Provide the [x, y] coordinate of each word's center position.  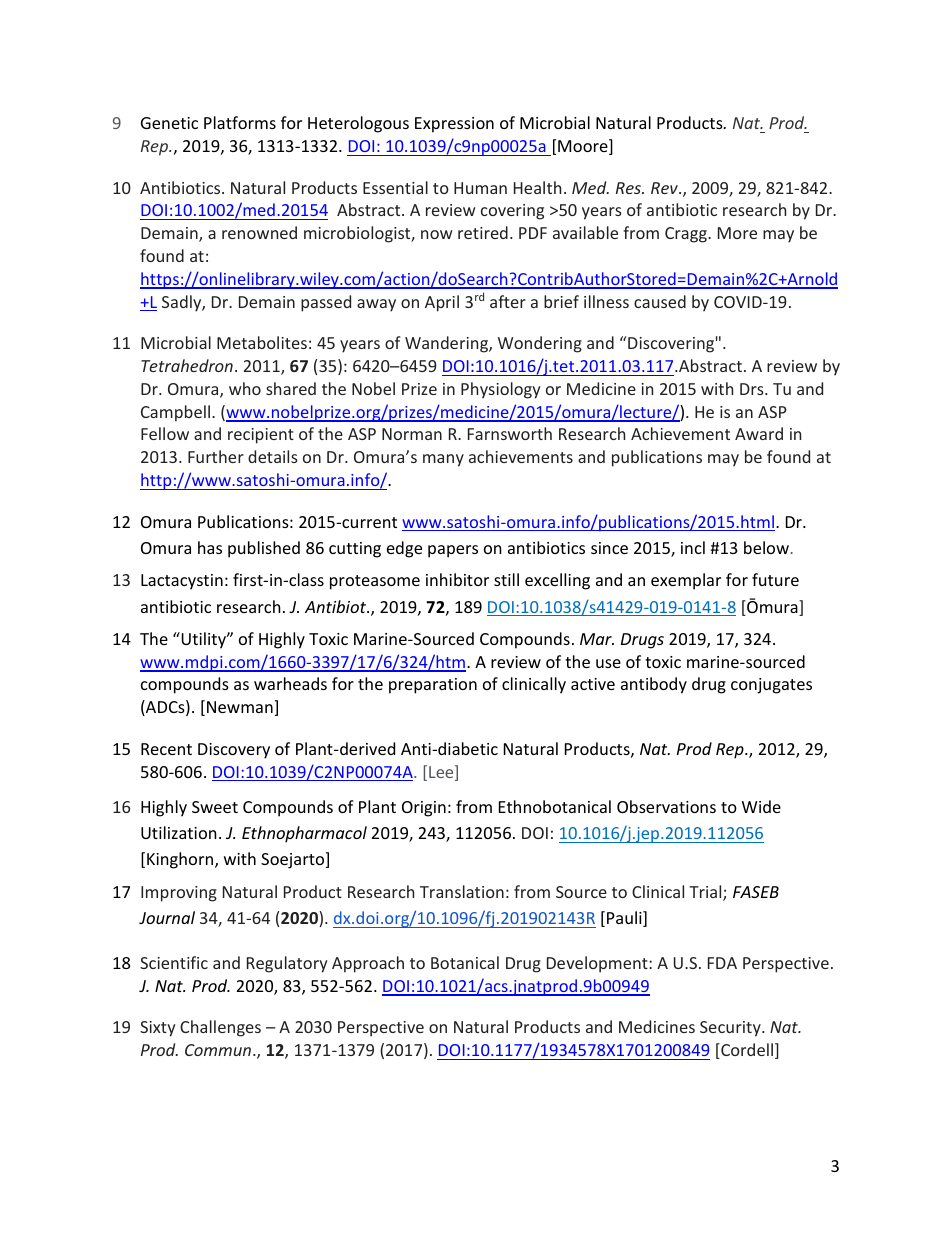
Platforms [240, 122]
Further [216, 456]
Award [759, 433]
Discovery [234, 751]
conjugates [771, 686]
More [737, 233]
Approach [368, 964]
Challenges [220, 1028]
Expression [454, 125]
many [443, 460]
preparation [433, 686]
